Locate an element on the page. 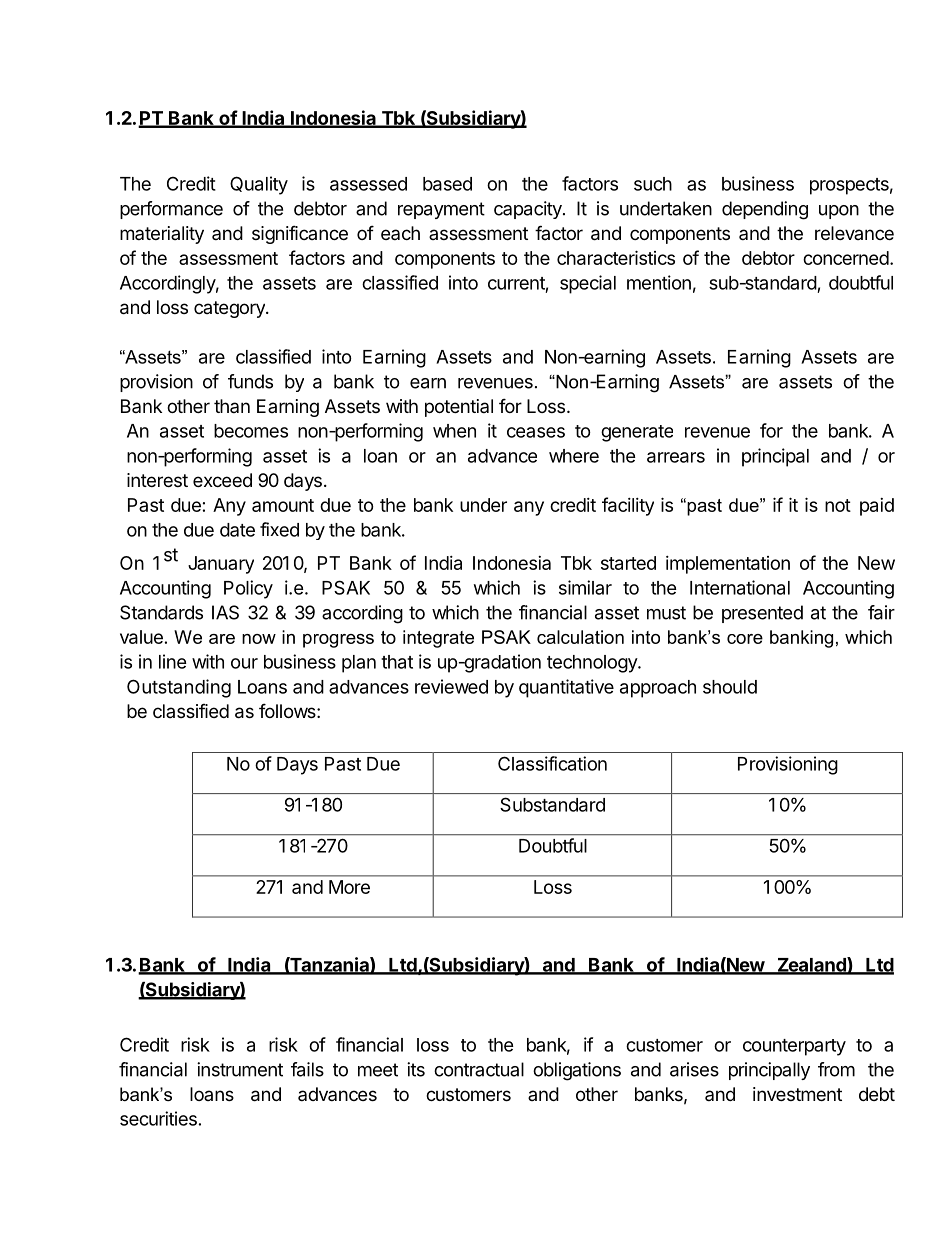 The image size is (952, 1233). capacity is located at coordinates (529, 210).
